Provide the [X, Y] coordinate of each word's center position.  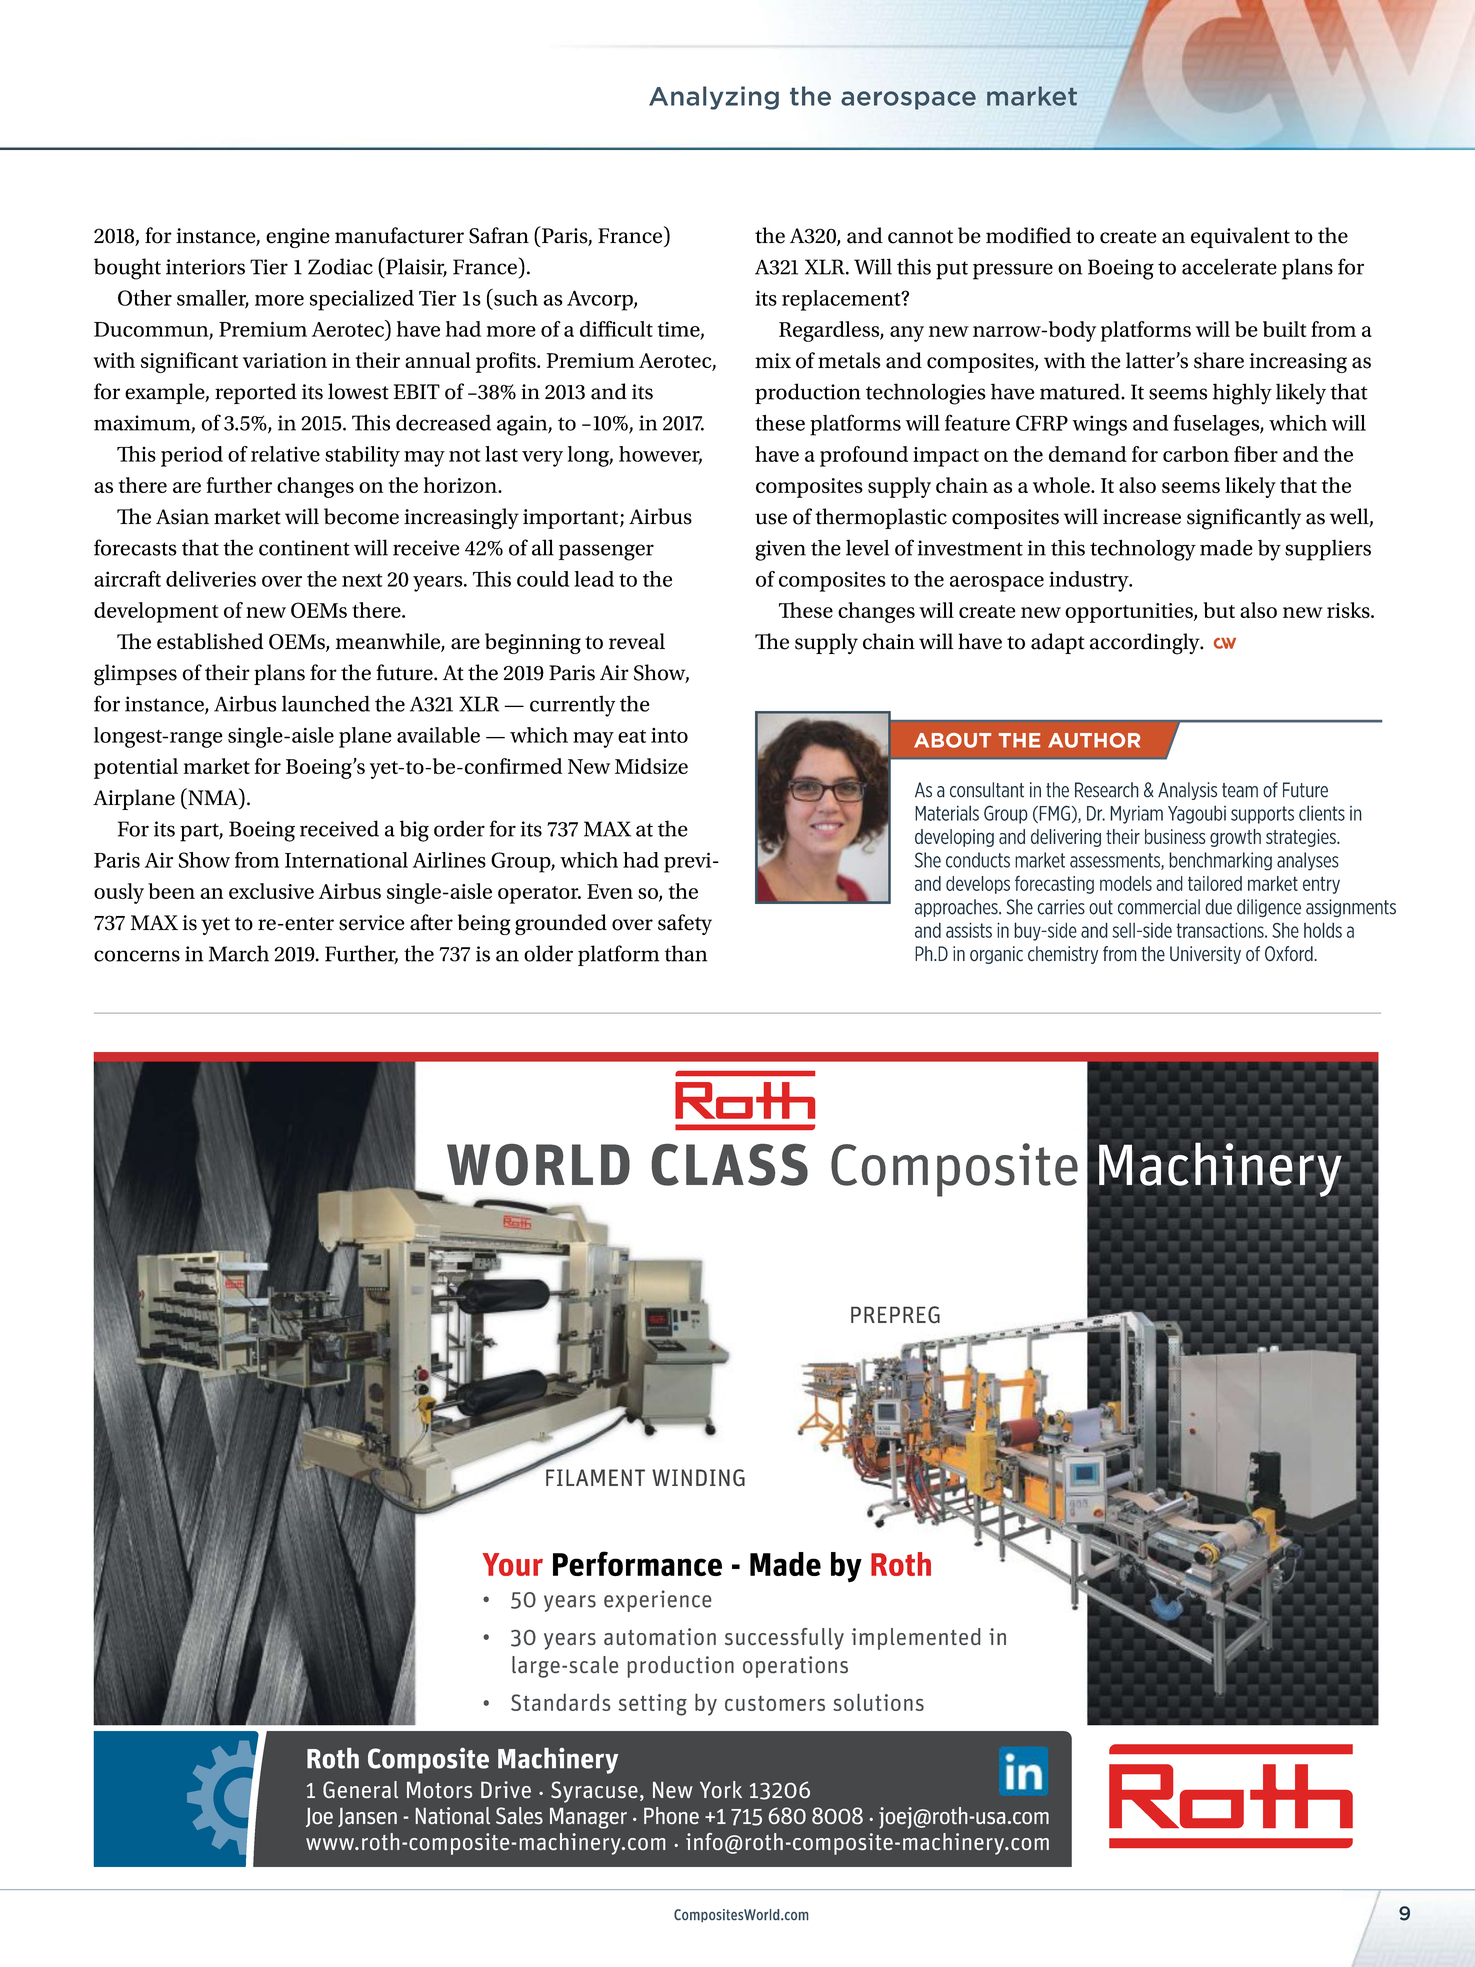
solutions [878, 1702]
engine [298, 238]
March [239, 953]
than [686, 953]
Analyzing [714, 98]
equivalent [1240, 237]
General [360, 1789]
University [1205, 955]
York [721, 1789]
